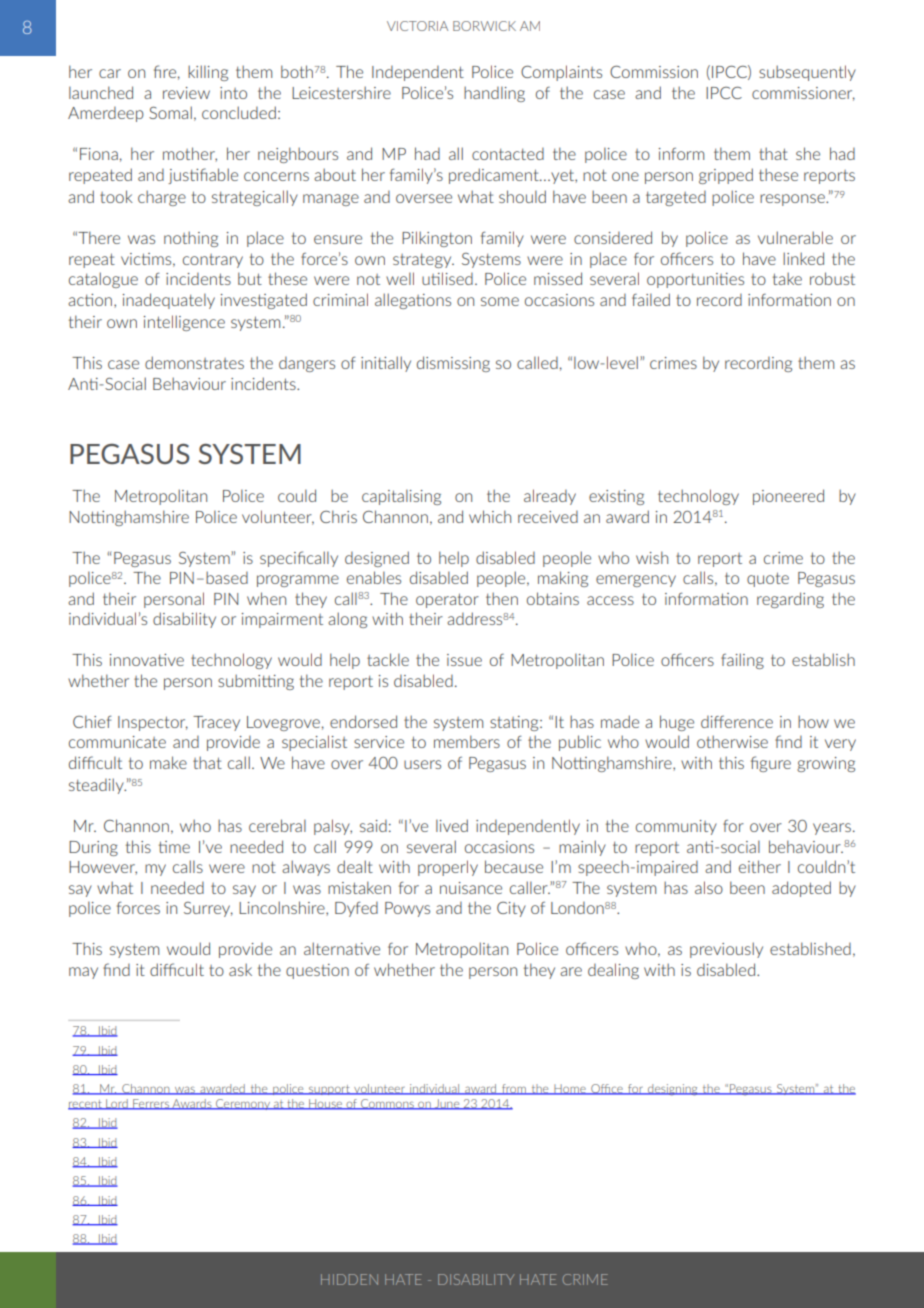 The image size is (924, 1308). What do you see at coordinates (208, 909) in the screenshot?
I see `Surrey` at bounding box center [208, 909].
